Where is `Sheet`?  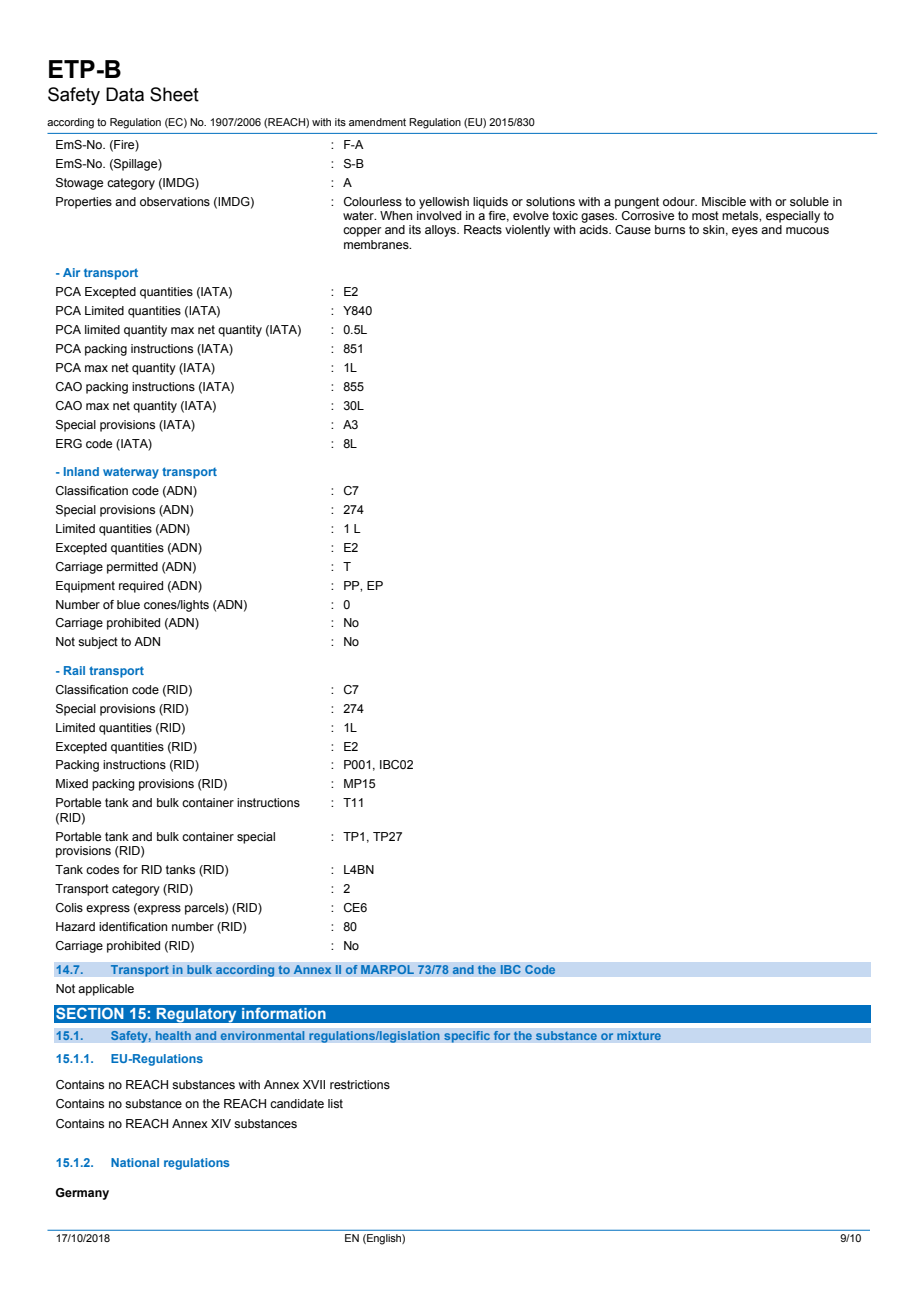 Sheet is located at coordinates (174, 94).
